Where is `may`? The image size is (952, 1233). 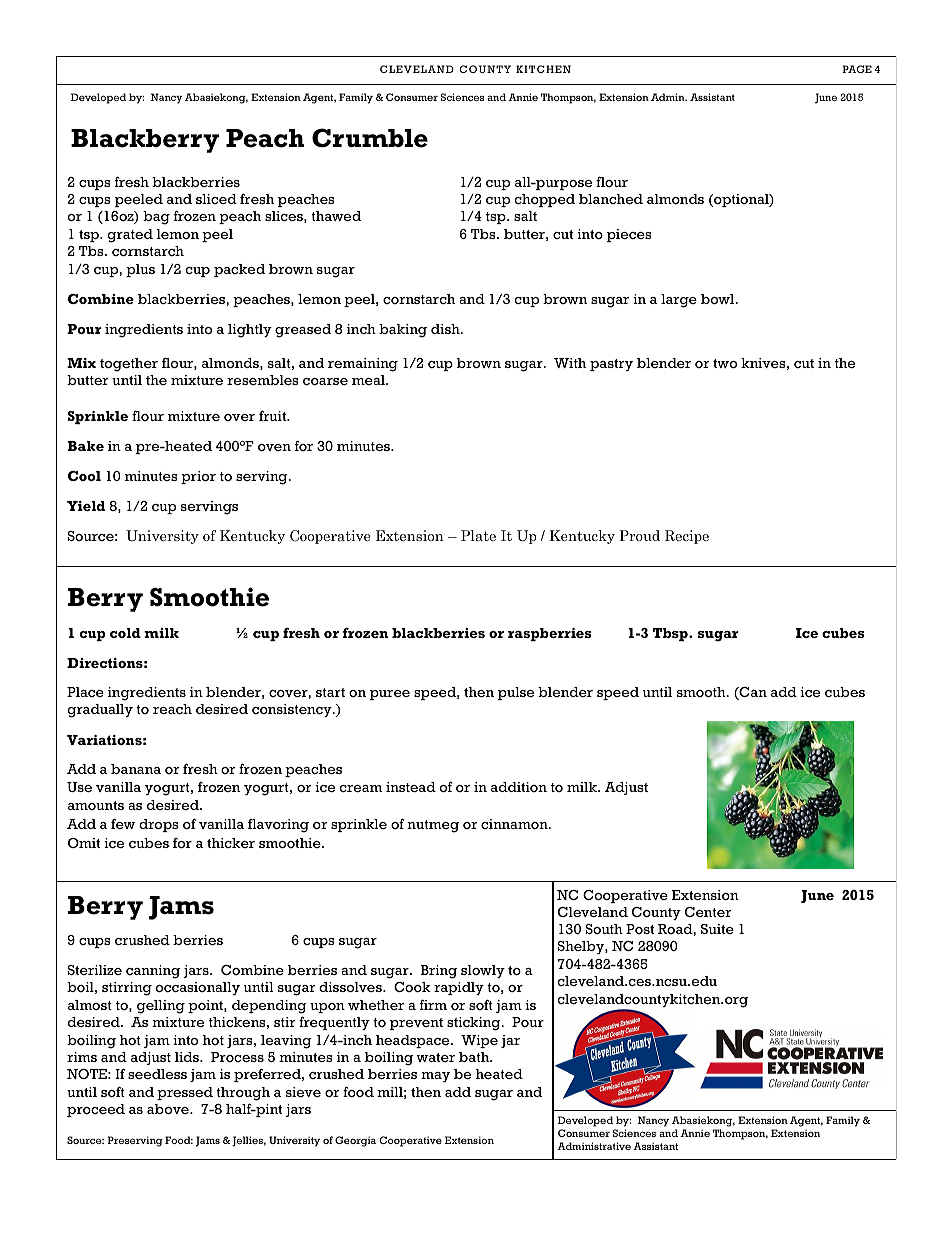
may is located at coordinates (435, 1077).
